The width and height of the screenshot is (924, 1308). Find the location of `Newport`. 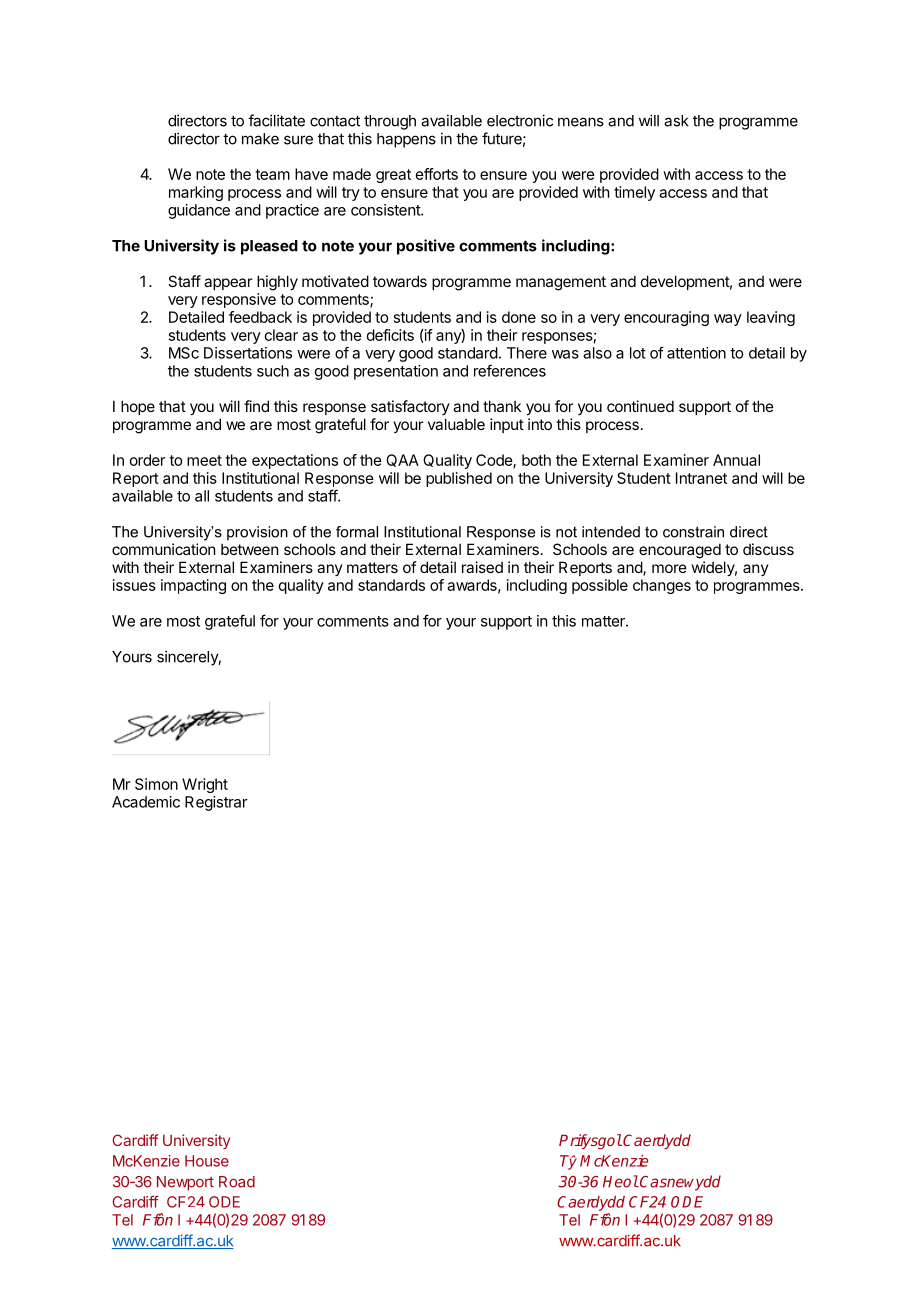

Newport is located at coordinates (185, 1183).
